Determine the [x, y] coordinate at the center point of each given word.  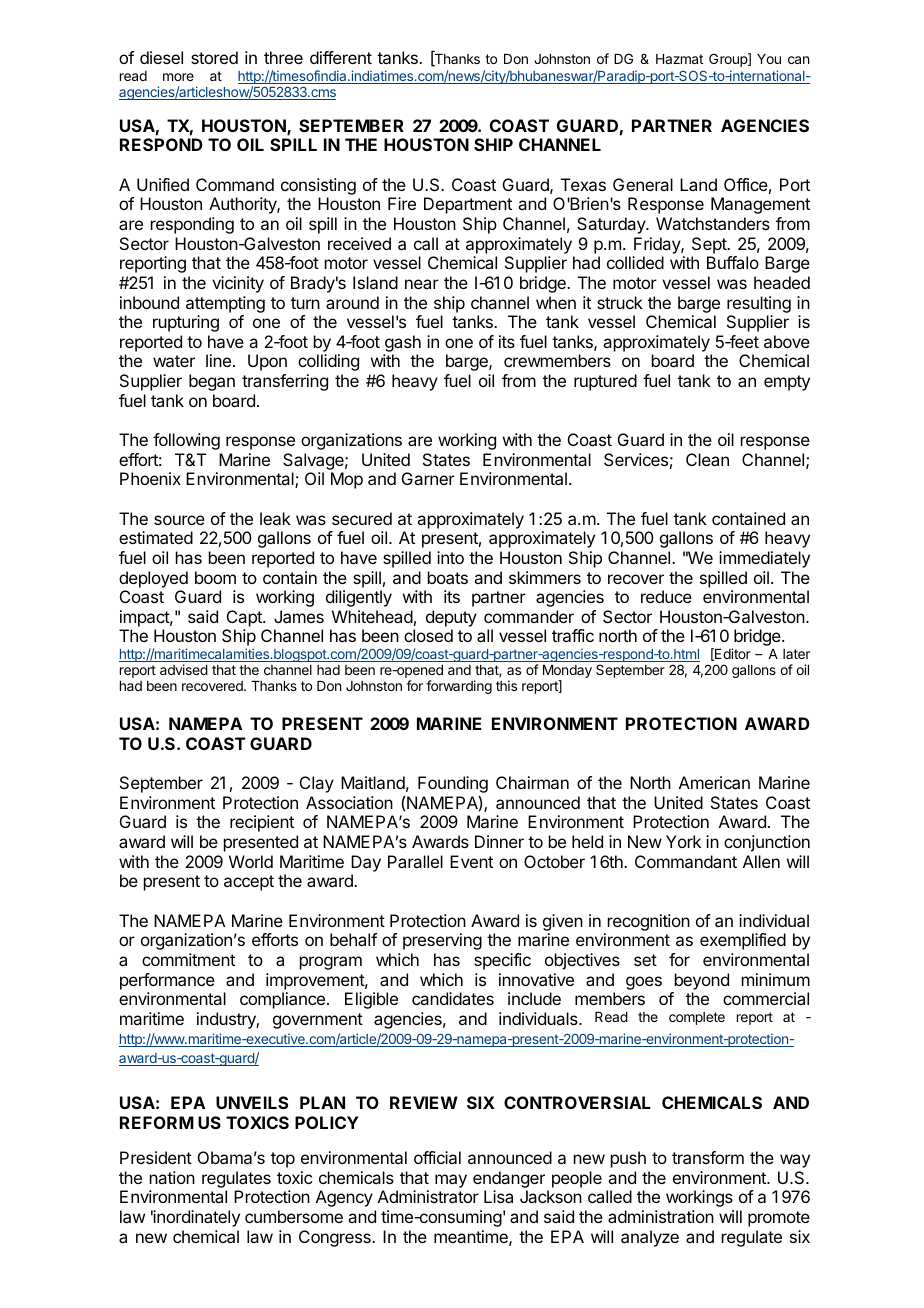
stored [214, 57]
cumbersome [294, 1216]
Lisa [498, 1196]
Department [468, 205]
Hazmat [679, 59]
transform [708, 1157]
